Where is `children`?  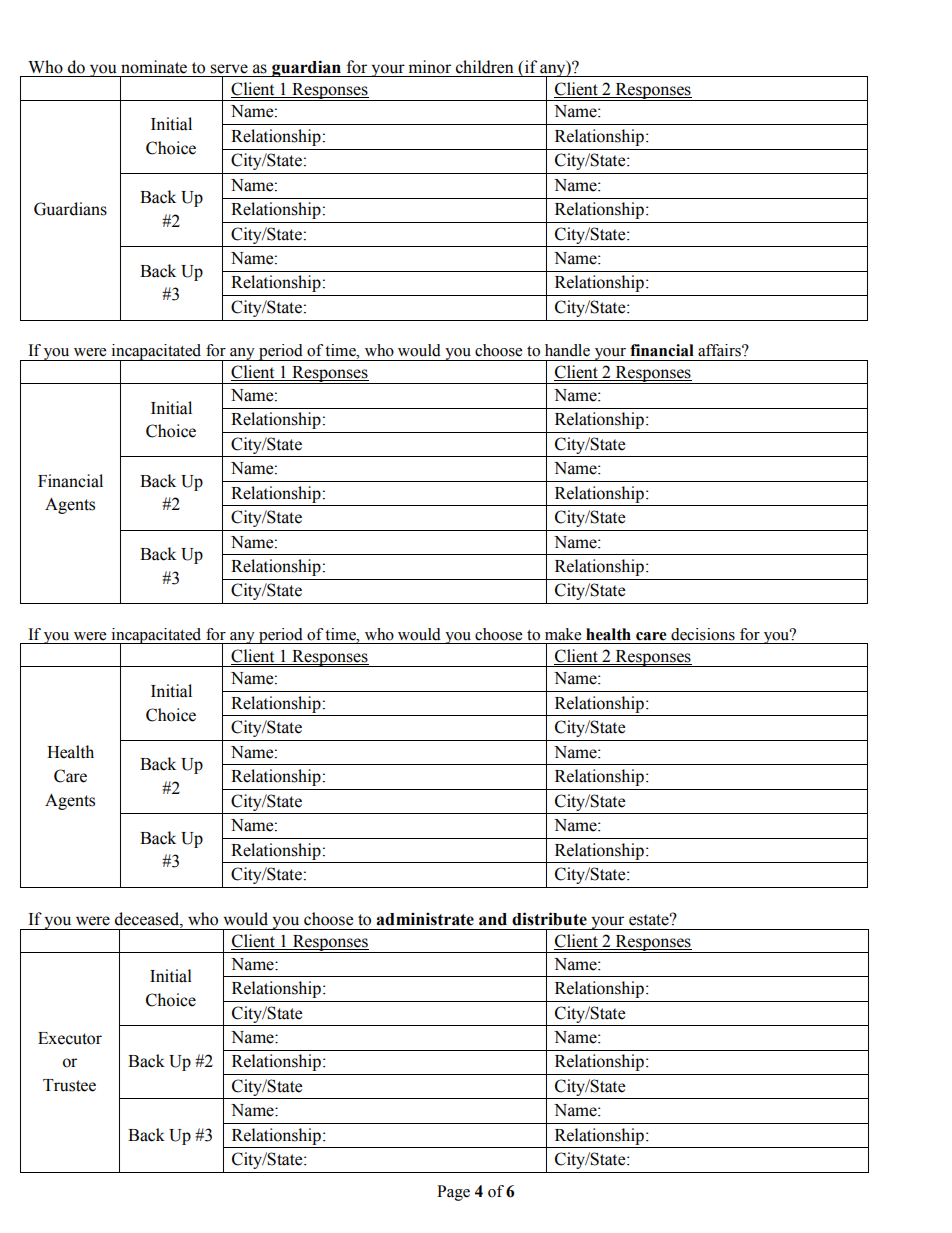 children is located at coordinates (485, 67).
